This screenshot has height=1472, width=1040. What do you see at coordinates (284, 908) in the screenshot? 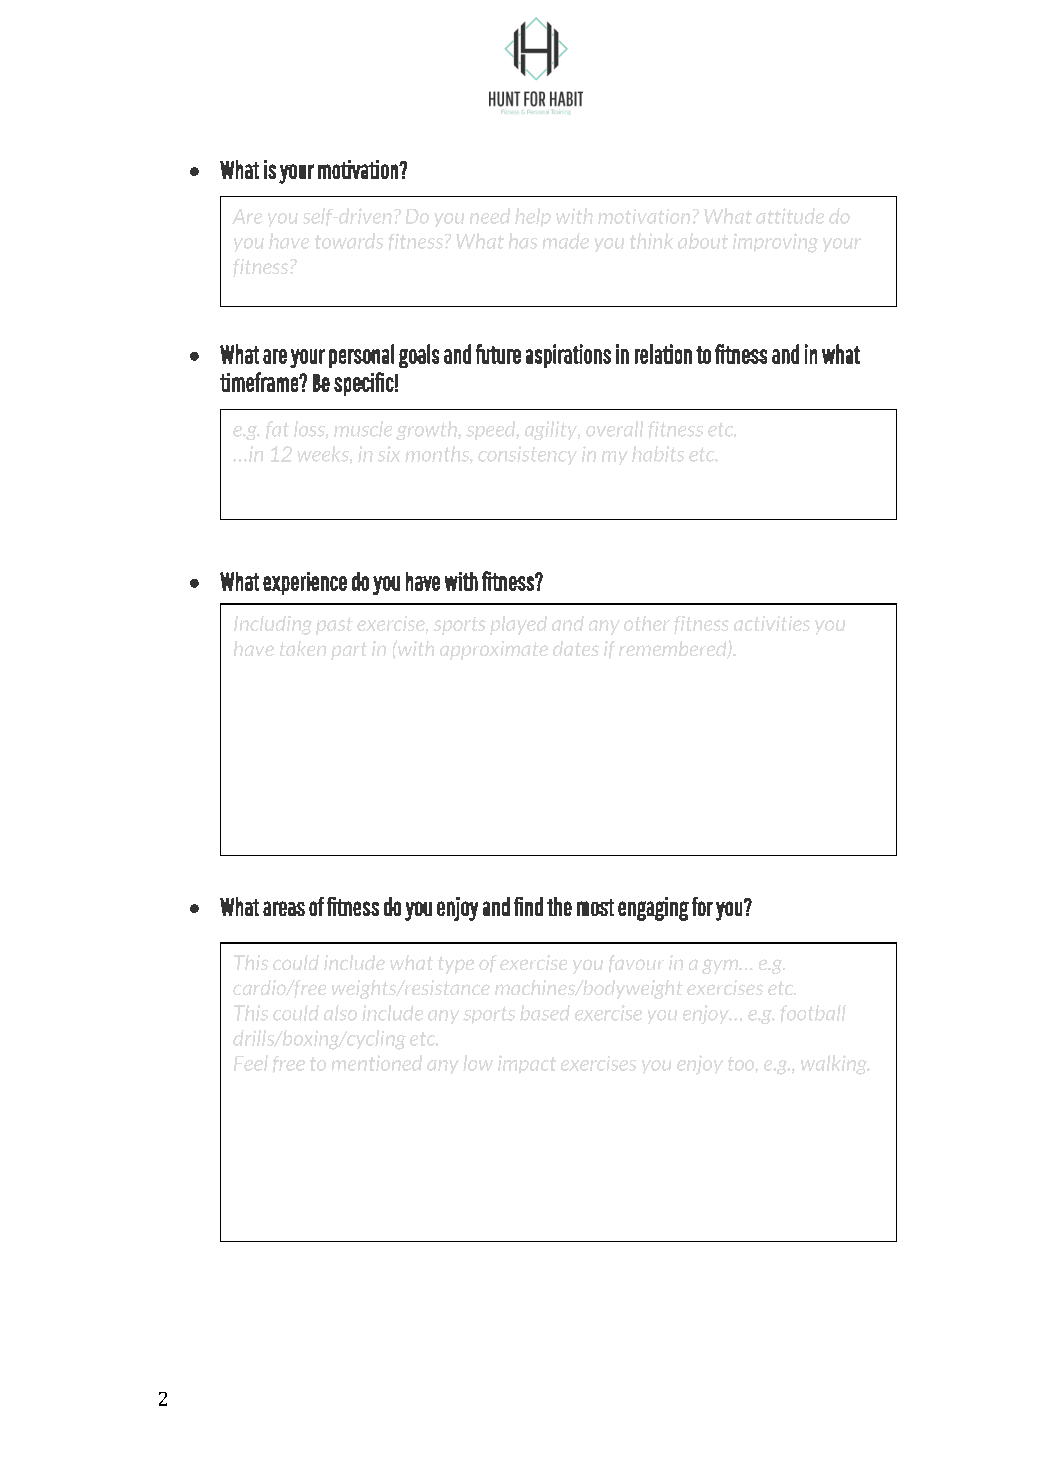
I see `areas` at bounding box center [284, 908].
